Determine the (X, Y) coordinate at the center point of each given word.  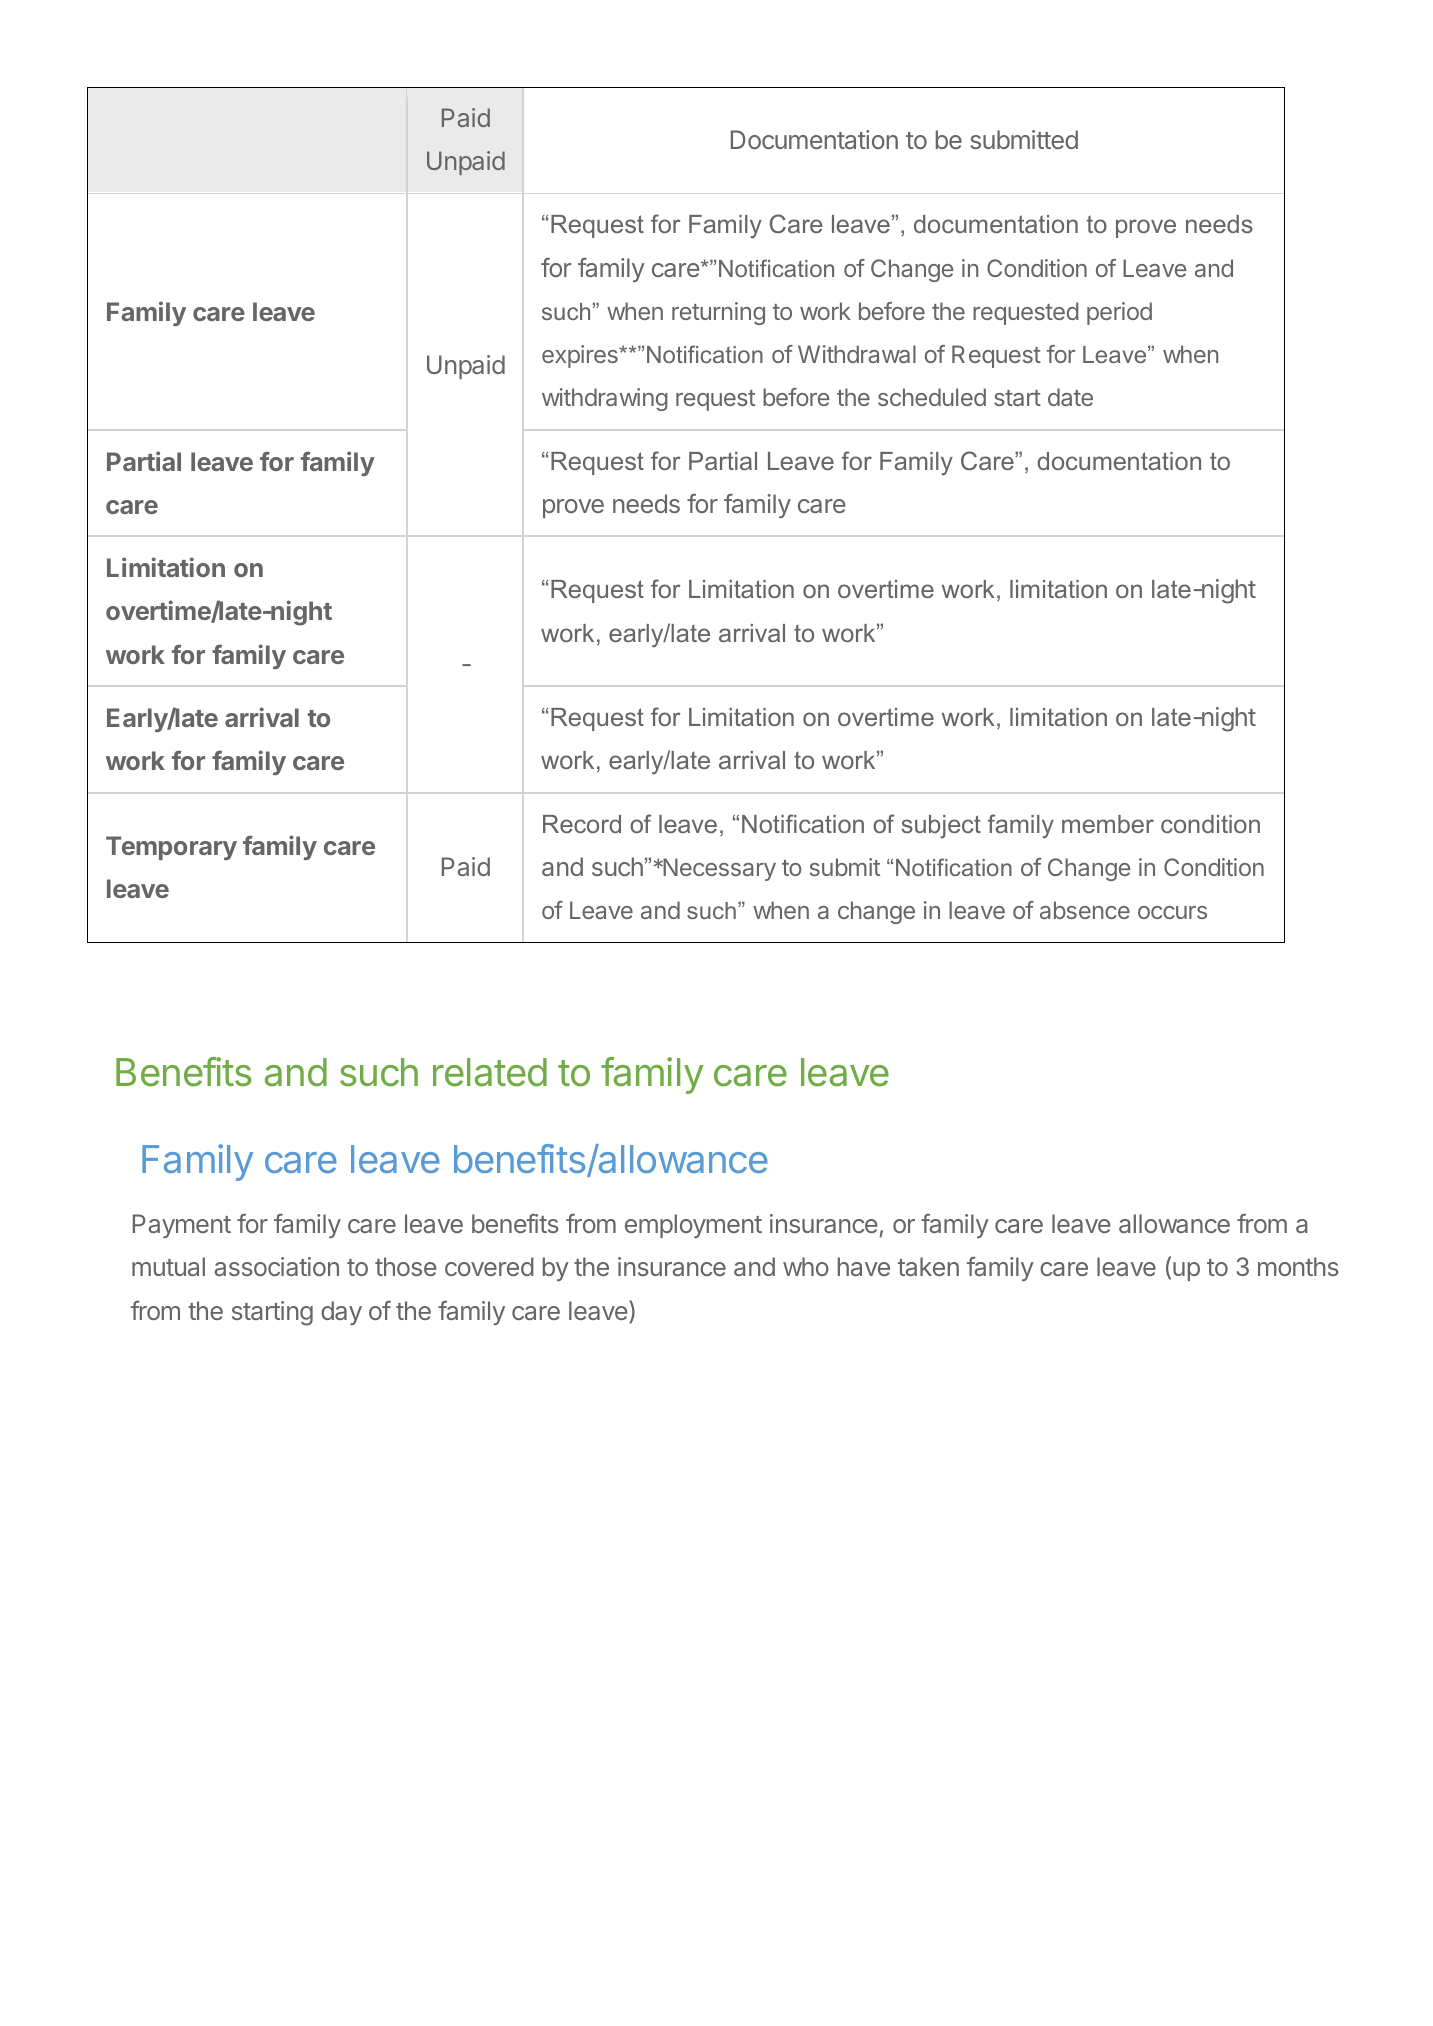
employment (693, 1226)
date (1070, 397)
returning (718, 313)
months (1298, 1266)
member (1108, 824)
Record (582, 824)
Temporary (171, 848)
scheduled (932, 397)
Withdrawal (857, 354)
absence (1085, 910)
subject (941, 827)
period (1119, 313)
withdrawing (605, 399)
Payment (182, 1226)
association (277, 1266)
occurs (1172, 912)
